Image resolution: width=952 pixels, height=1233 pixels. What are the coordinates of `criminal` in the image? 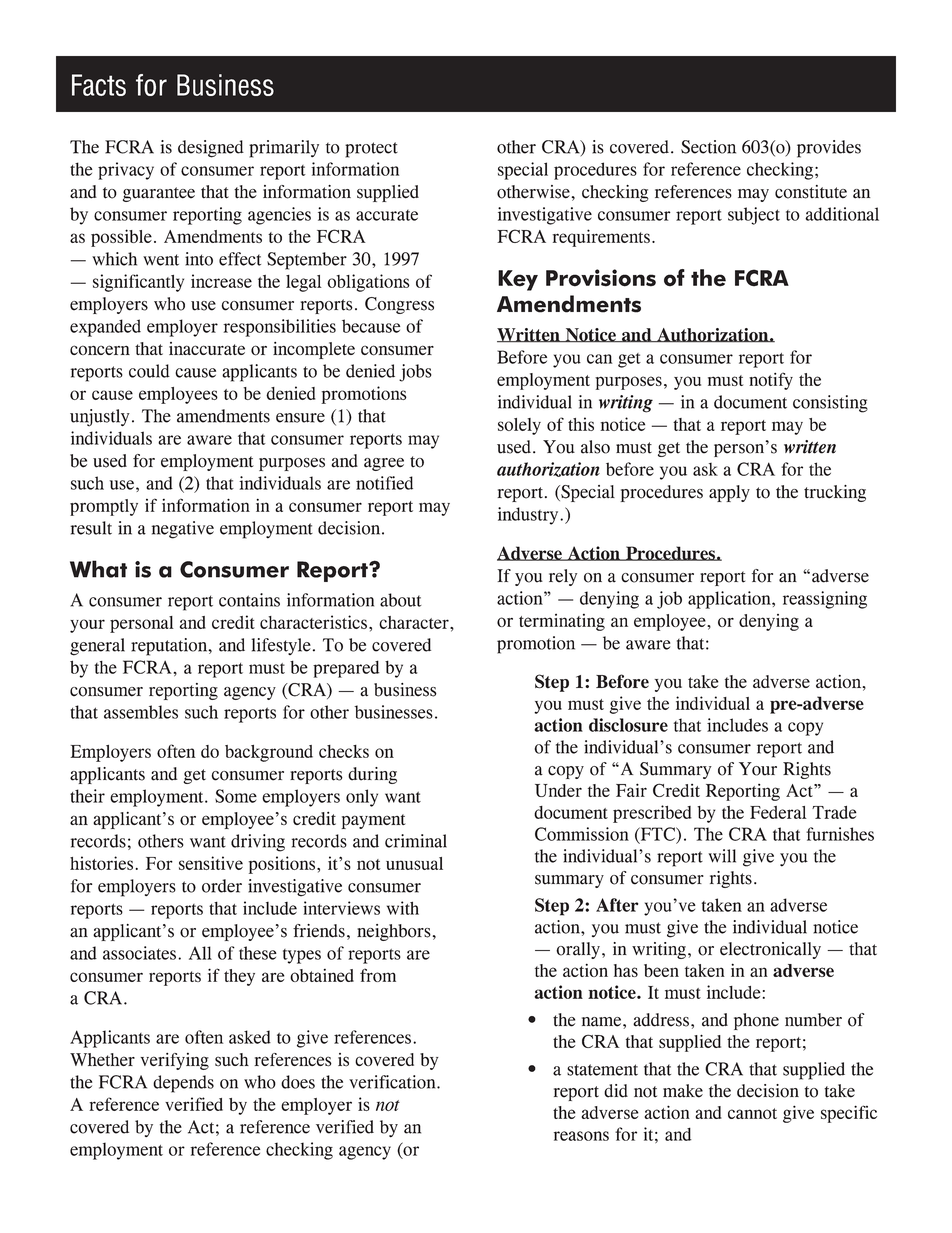 It's located at (416, 841).
